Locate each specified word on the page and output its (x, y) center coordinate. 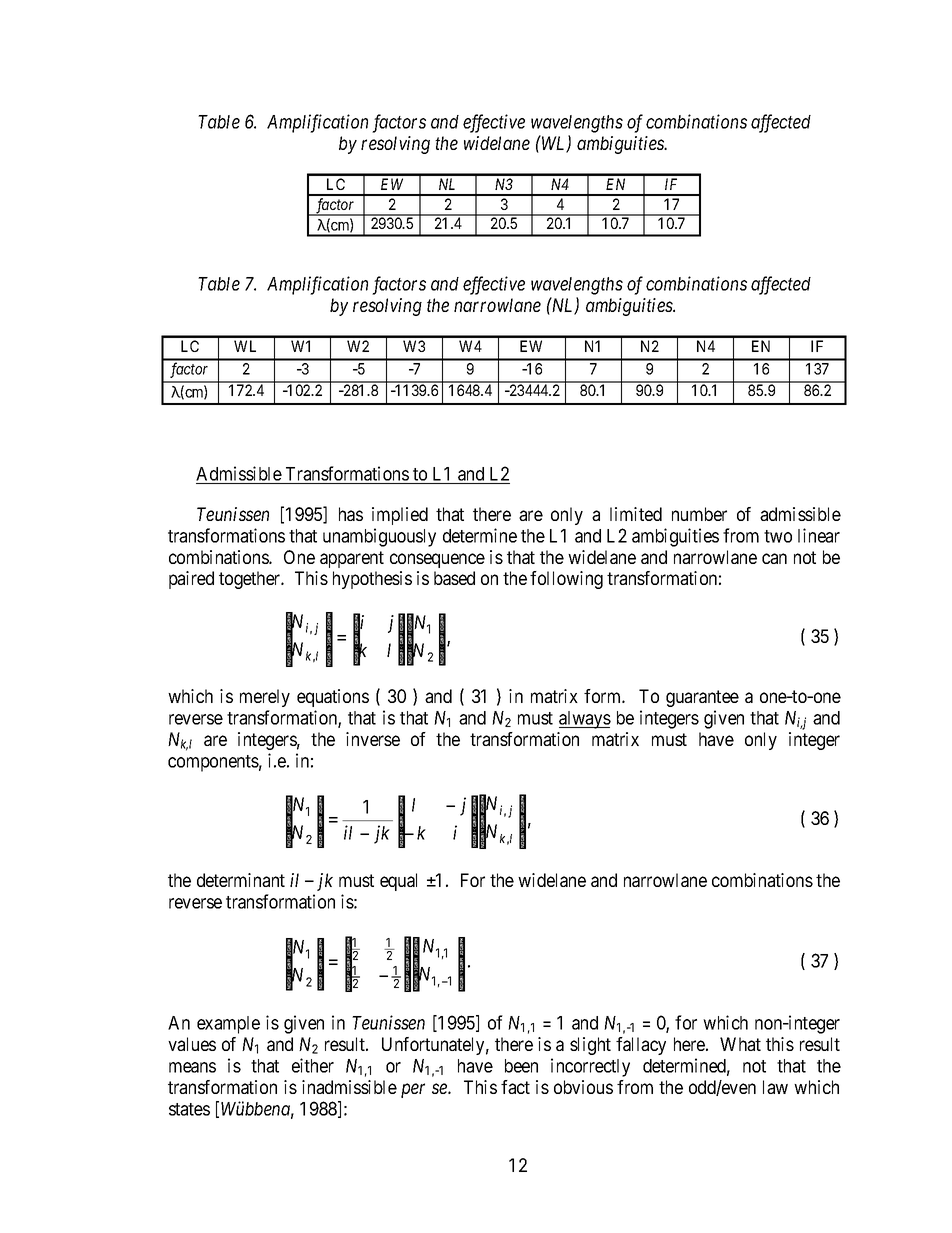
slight (590, 1046)
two (778, 536)
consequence (437, 560)
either (313, 1065)
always (585, 720)
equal (398, 882)
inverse (373, 739)
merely (265, 698)
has (351, 514)
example (228, 1025)
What (740, 1044)
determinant (241, 880)
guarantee (702, 698)
